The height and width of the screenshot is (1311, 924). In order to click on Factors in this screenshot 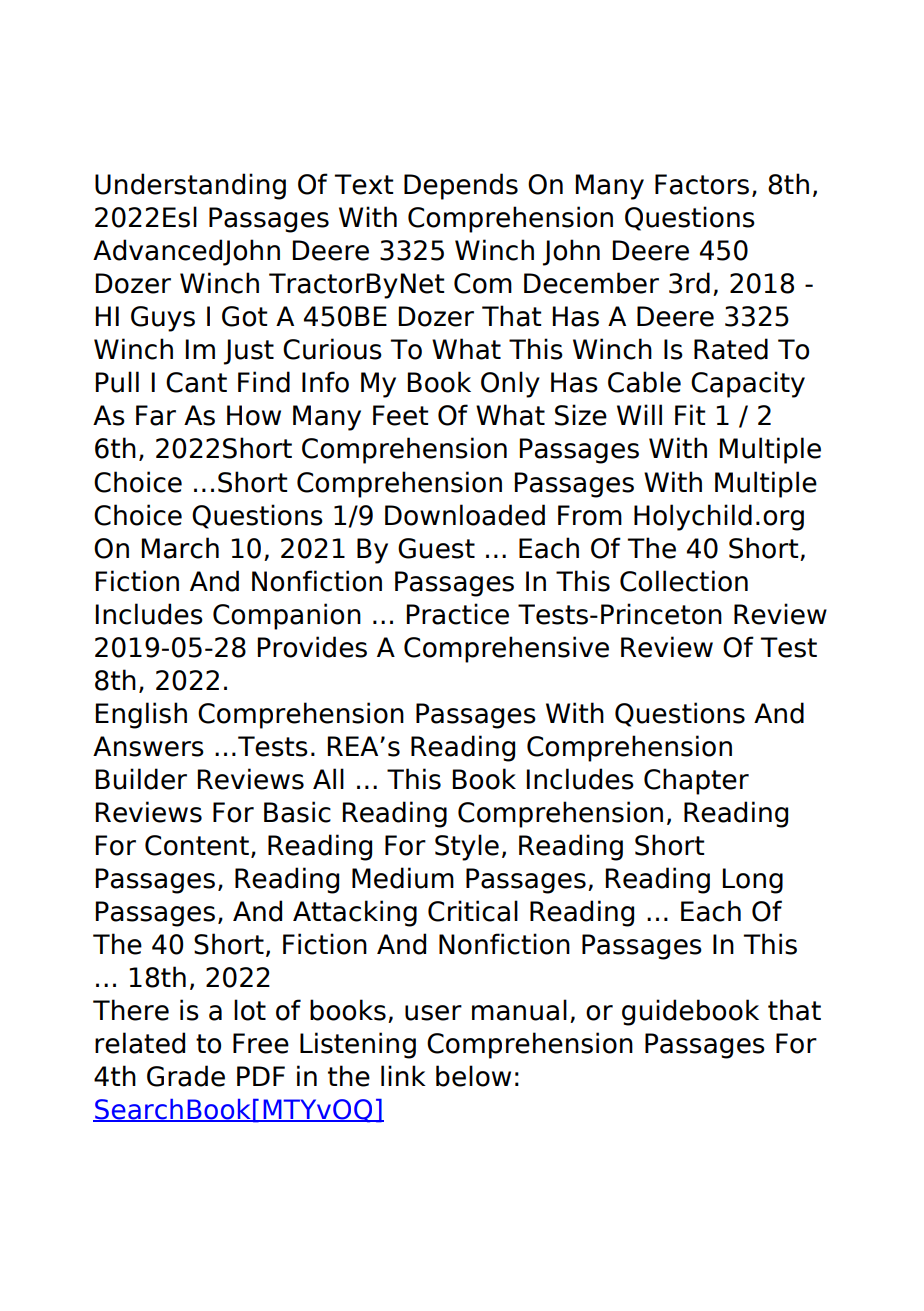, I will do `click(702, 184)`.
